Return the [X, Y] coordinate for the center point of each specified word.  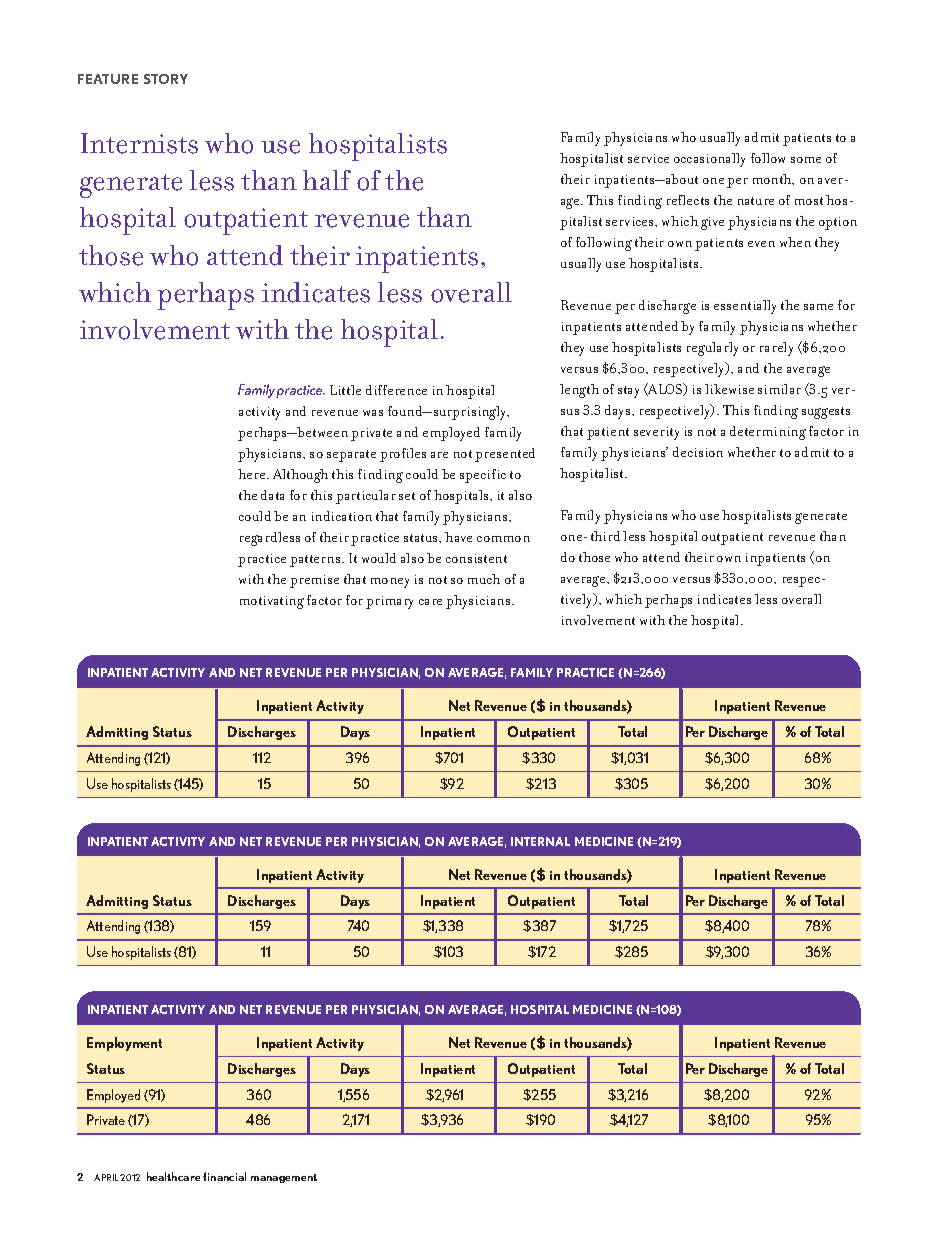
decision [698, 452]
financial [224, 1176]
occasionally [709, 160]
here [253, 474]
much [484, 579]
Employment [124, 1044]
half [327, 180]
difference [396, 390]
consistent [476, 558]
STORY [166, 79]
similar [779, 389]
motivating [272, 602]
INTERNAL [540, 841]
